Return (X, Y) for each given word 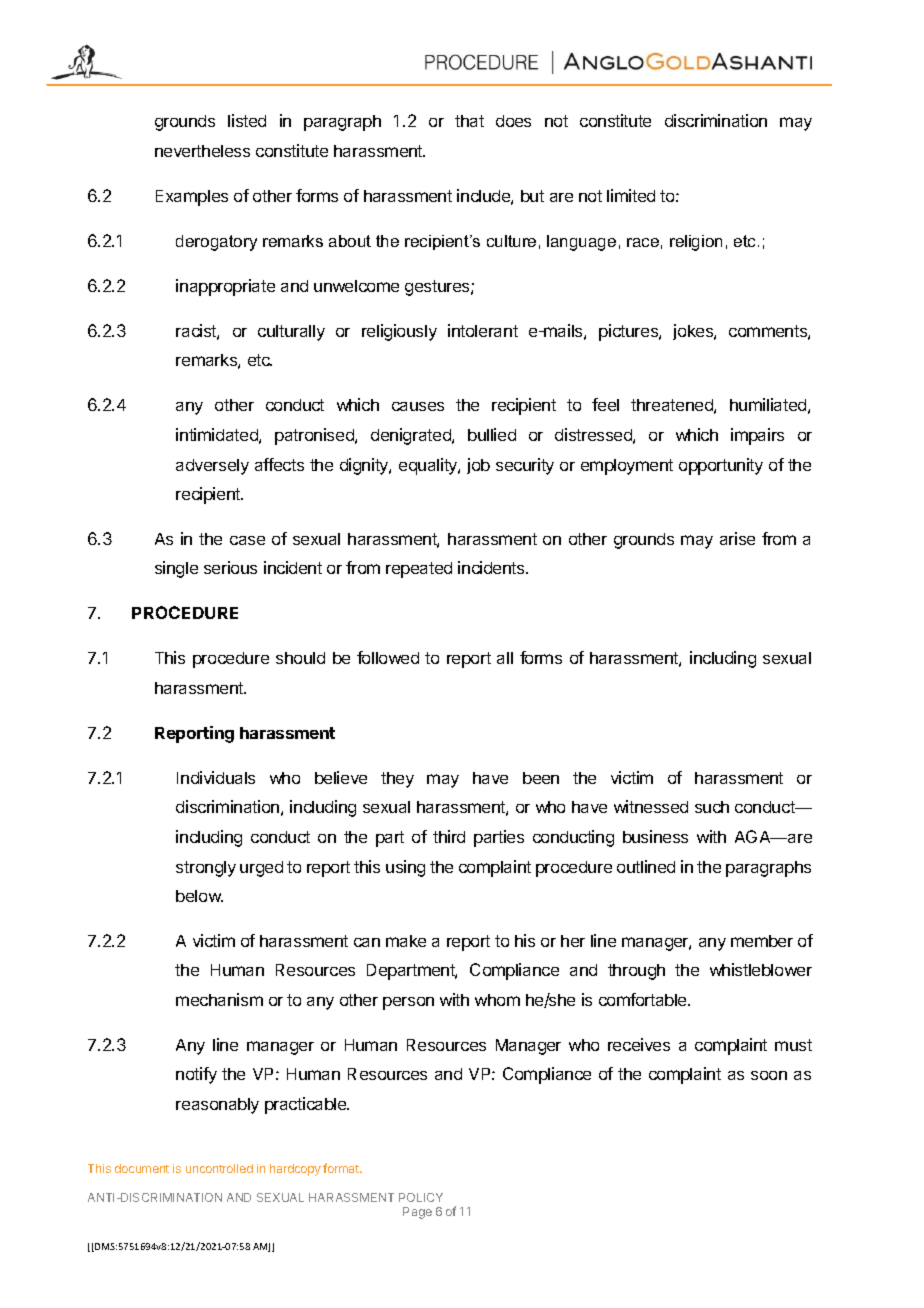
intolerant (483, 330)
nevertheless (202, 151)
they (397, 780)
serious (230, 567)
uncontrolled (219, 1168)
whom (497, 1000)
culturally (291, 333)
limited (631, 195)
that (469, 121)
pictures (629, 332)
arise (737, 538)
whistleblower (761, 969)
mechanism (219, 999)
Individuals (216, 777)
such (712, 807)
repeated (419, 570)
